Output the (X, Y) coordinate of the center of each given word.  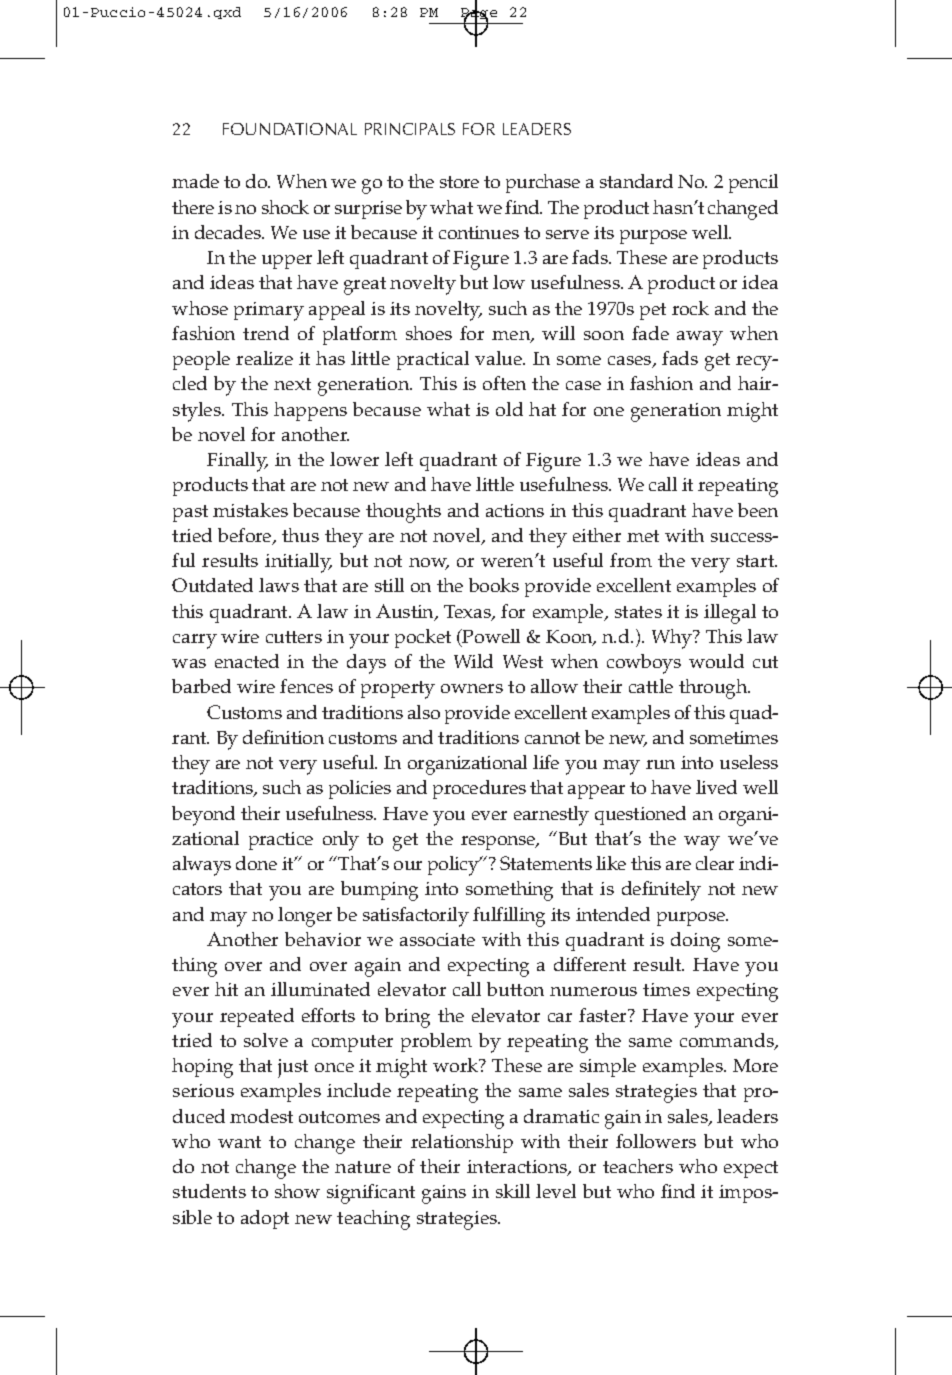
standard (636, 181)
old (509, 409)
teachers (638, 1166)
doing (695, 942)
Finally (237, 462)
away (700, 338)
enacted (247, 661)
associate (437, 939)
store (459, 182)
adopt (265, 1219)
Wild (473, 661)
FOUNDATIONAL (290, 129)
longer (305, 917)
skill (513, 1191)
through (714, 689)
